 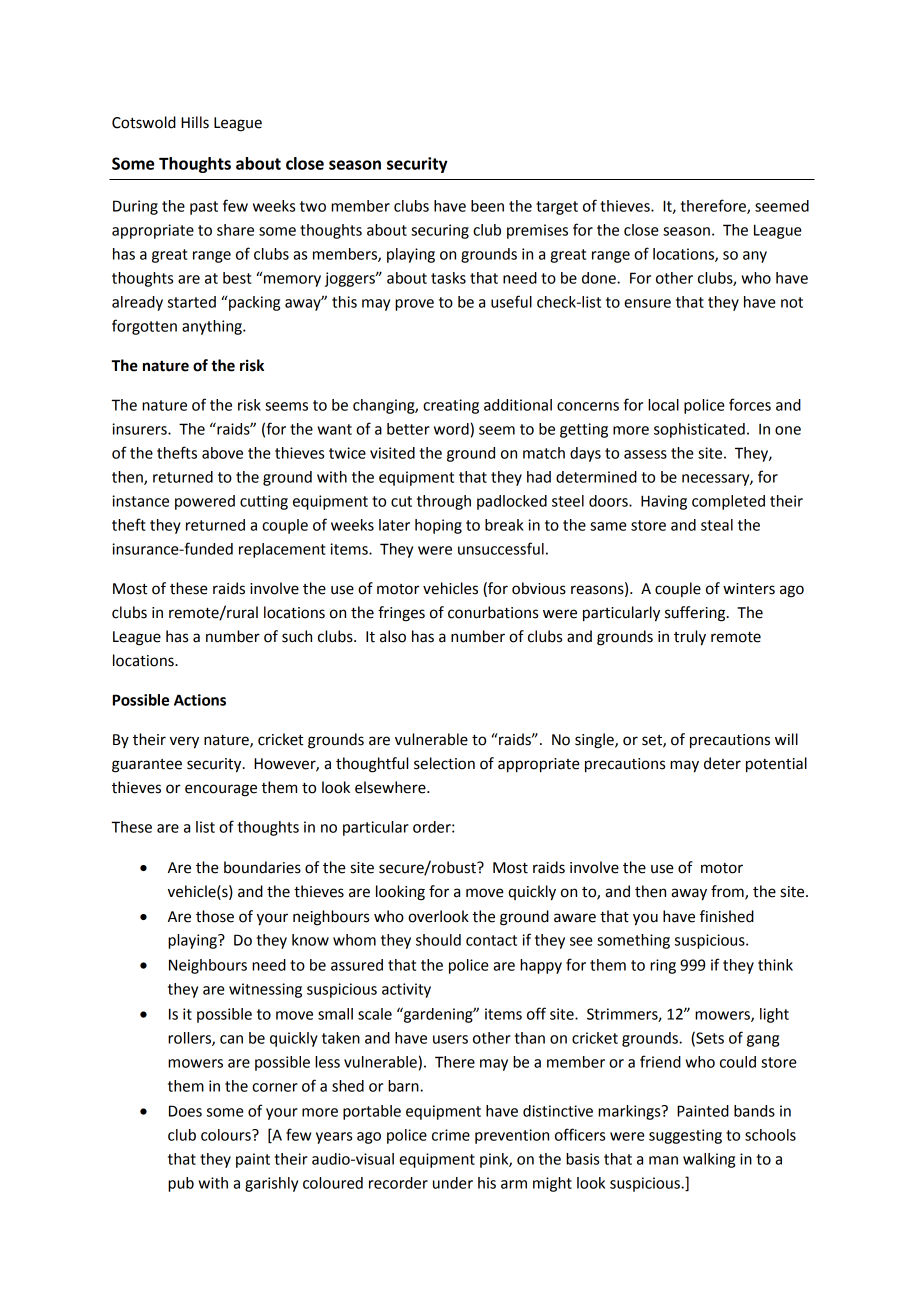 I want to click on truly, so click(x=690, y=638).
